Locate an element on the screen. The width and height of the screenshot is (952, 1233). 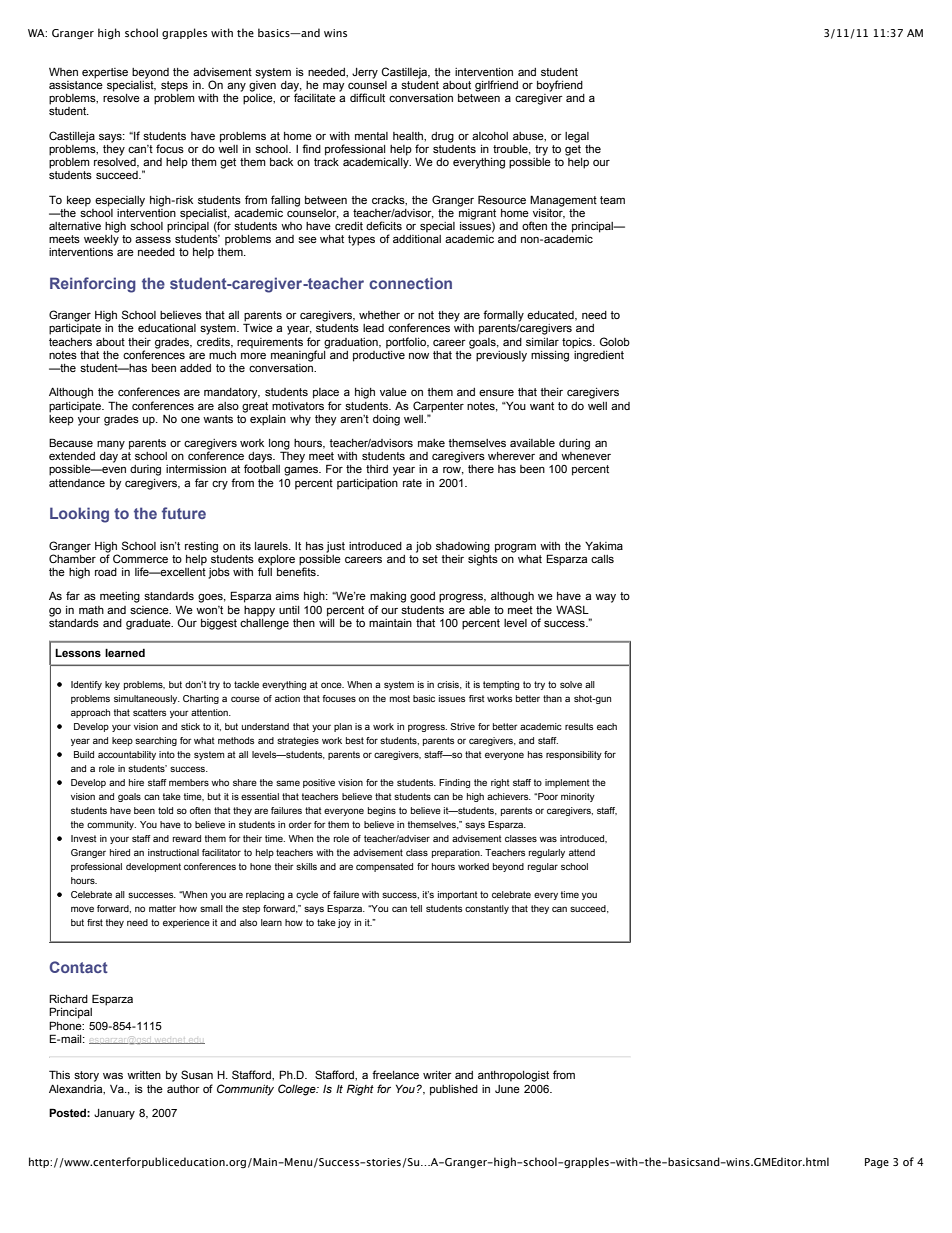
expertise is located at coordinates (105, 73).
